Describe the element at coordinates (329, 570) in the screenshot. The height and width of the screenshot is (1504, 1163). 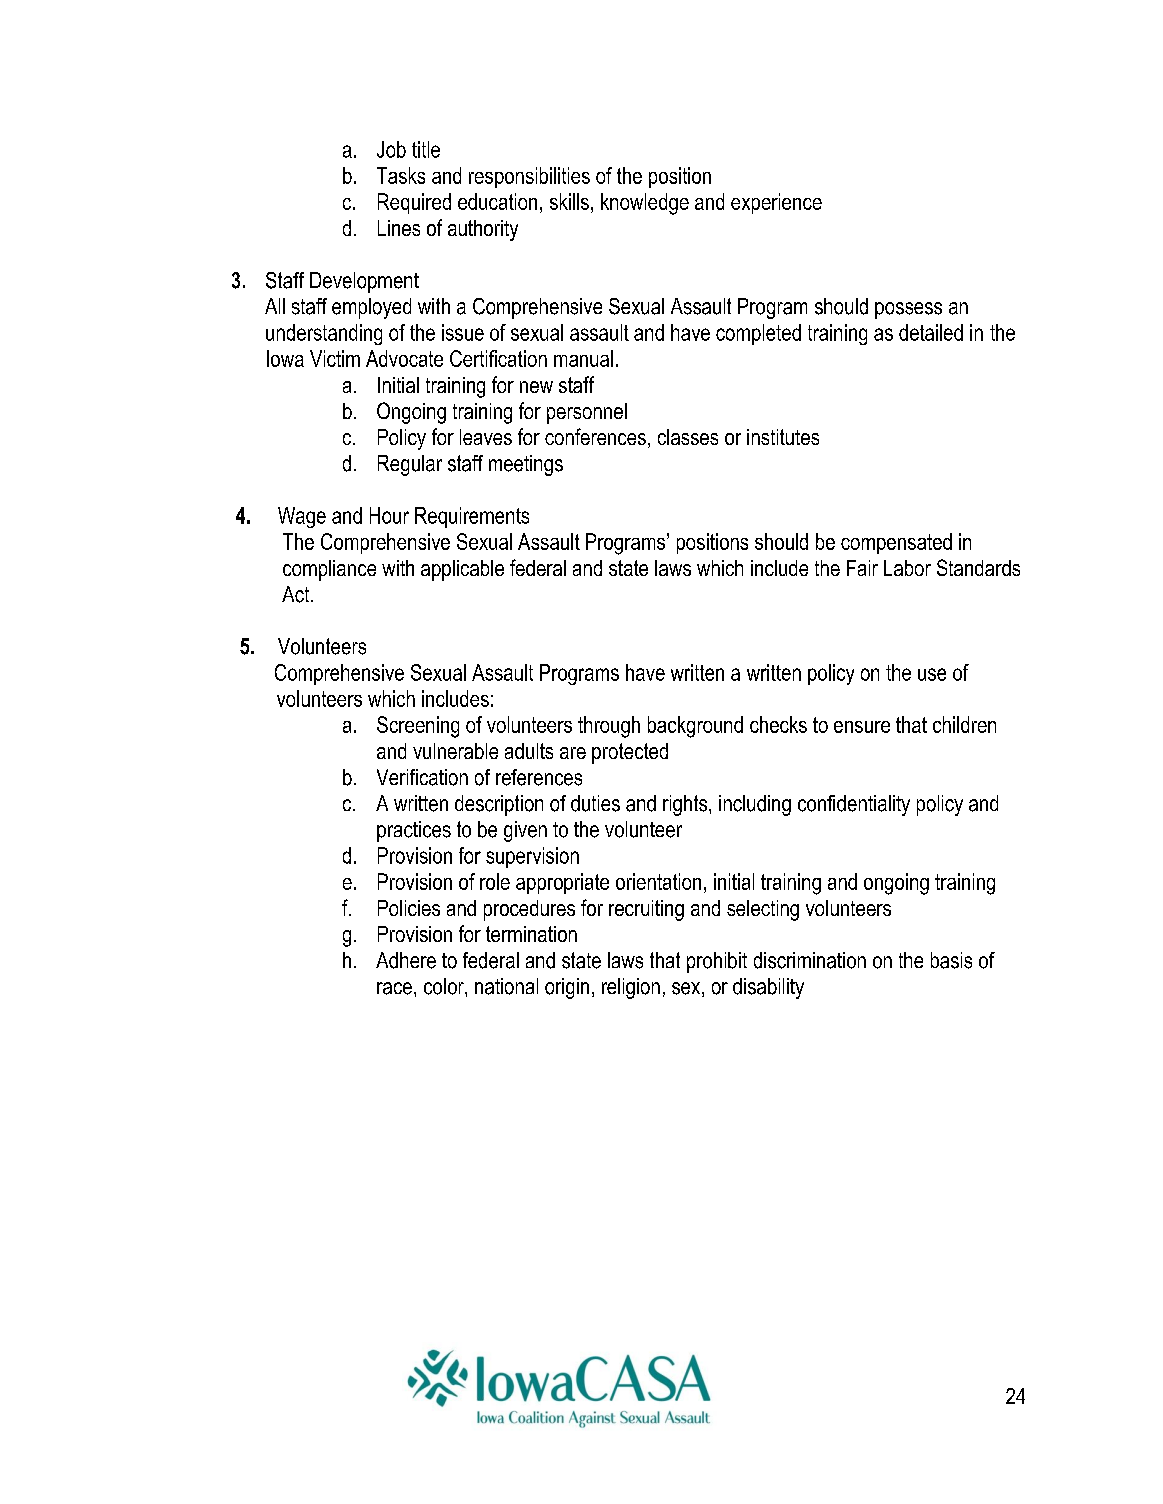
I see `compliance` at that location.
